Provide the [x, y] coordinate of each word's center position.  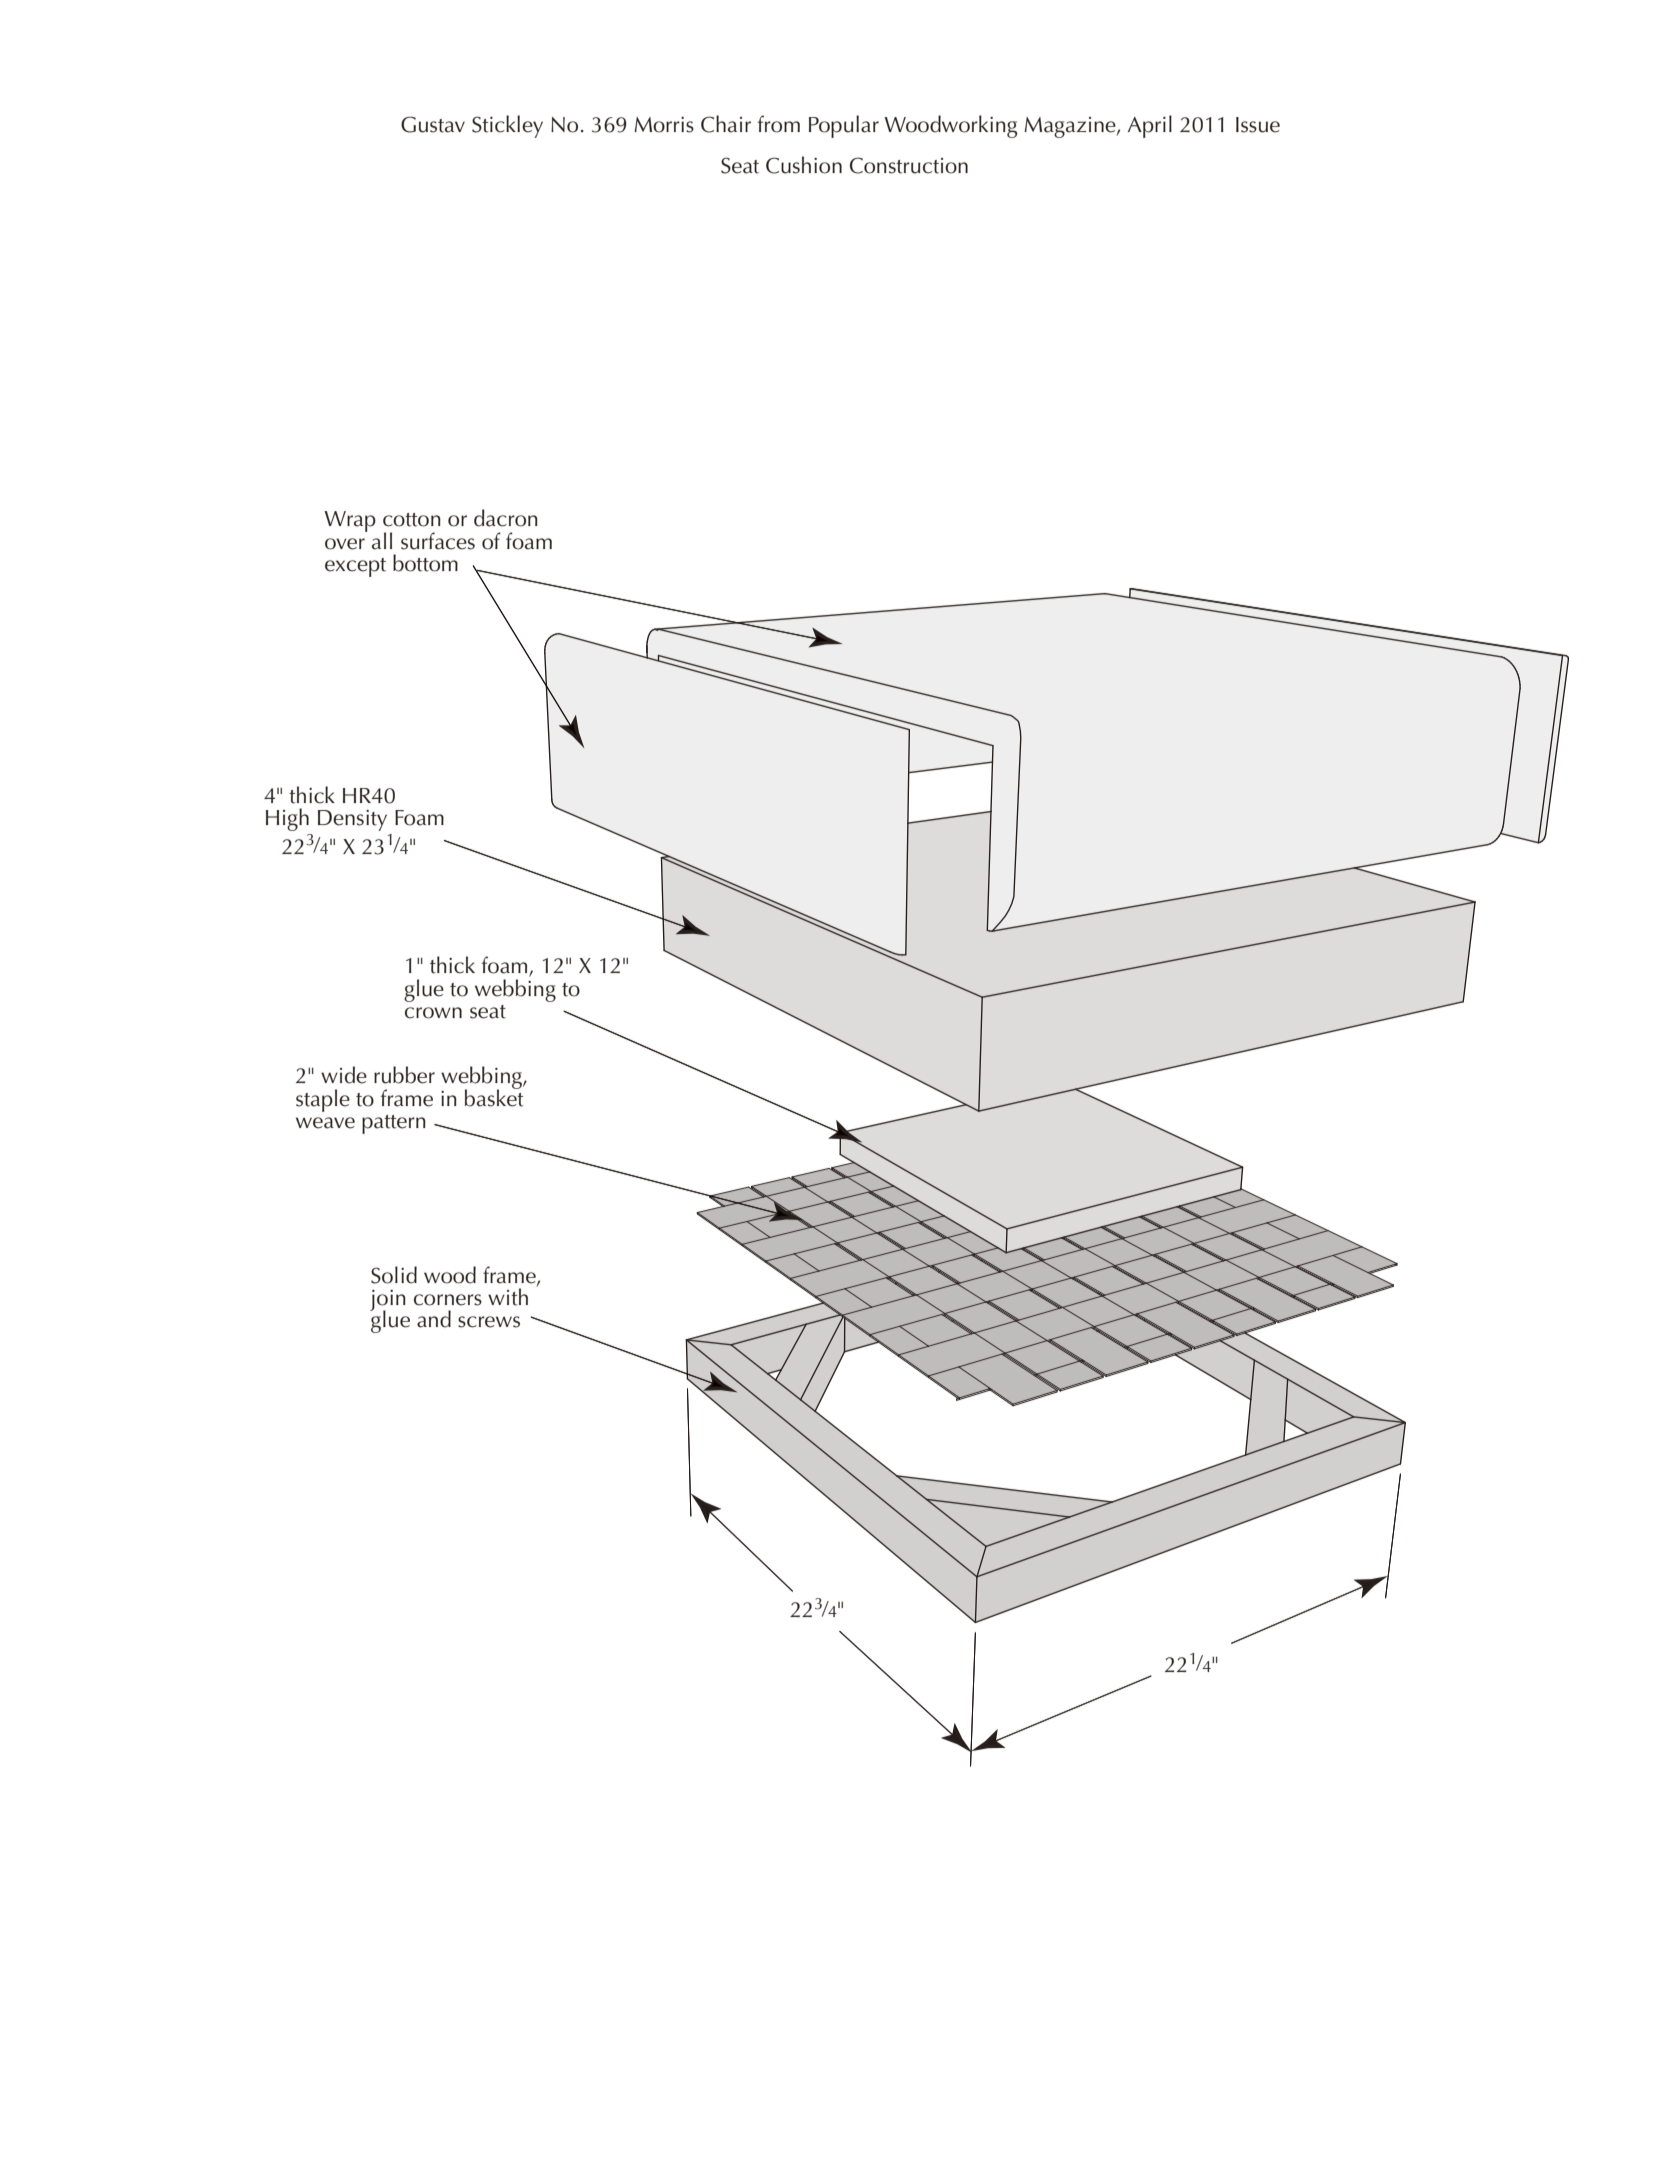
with [508, 1297]
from [779, 124]
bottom [425, 563]
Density [352, 820]
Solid [394, 1275]
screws [489, 1322]
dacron [506, 518]
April [1150, 126]
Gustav [433, 124]
